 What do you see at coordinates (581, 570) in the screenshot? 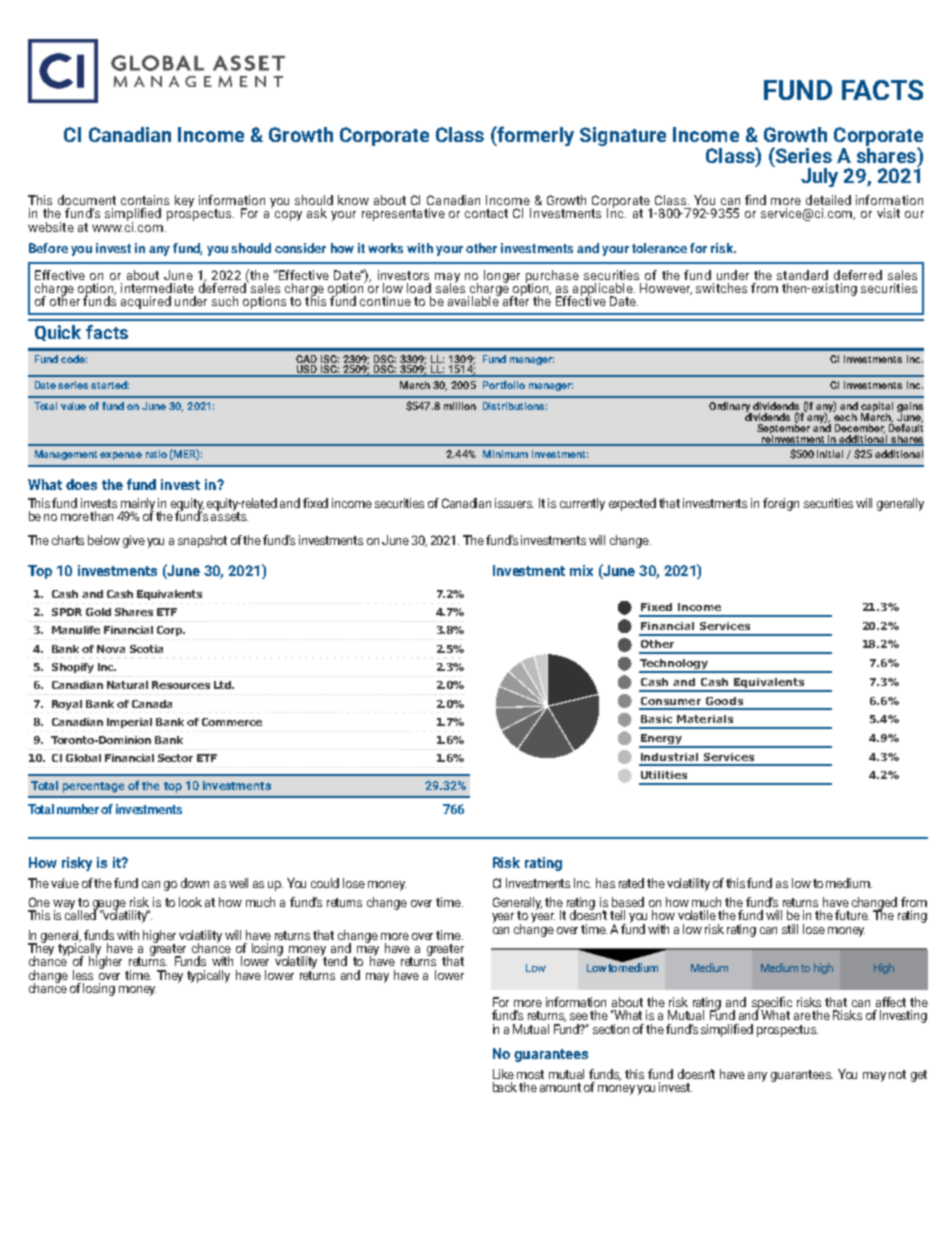
I see `mix` at bounding box center [581, 570].
